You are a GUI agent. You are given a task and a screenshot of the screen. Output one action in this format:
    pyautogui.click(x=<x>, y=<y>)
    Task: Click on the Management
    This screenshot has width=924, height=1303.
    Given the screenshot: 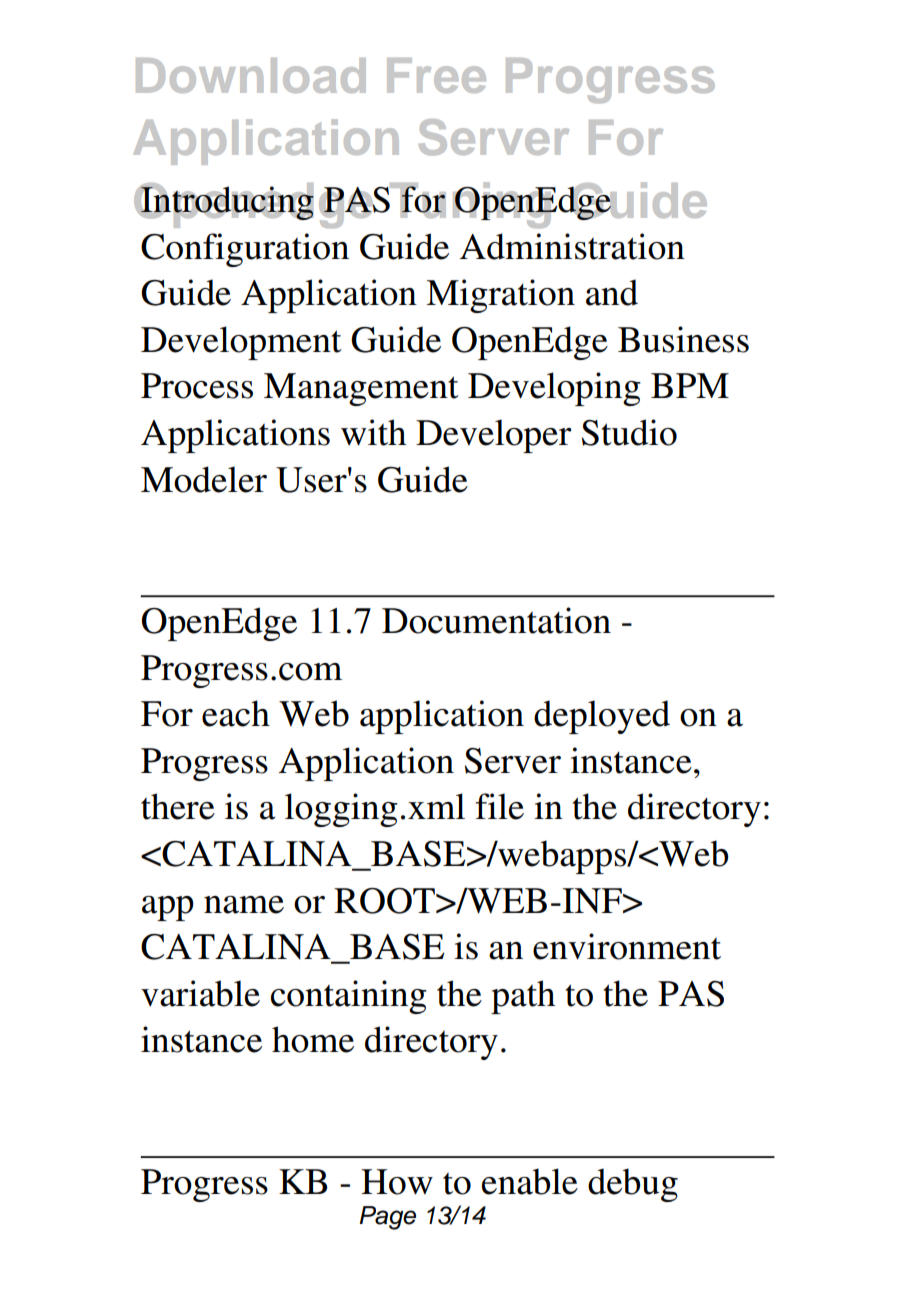 What is the action you would take?
    pyautogui.click(x=361, y=389)
